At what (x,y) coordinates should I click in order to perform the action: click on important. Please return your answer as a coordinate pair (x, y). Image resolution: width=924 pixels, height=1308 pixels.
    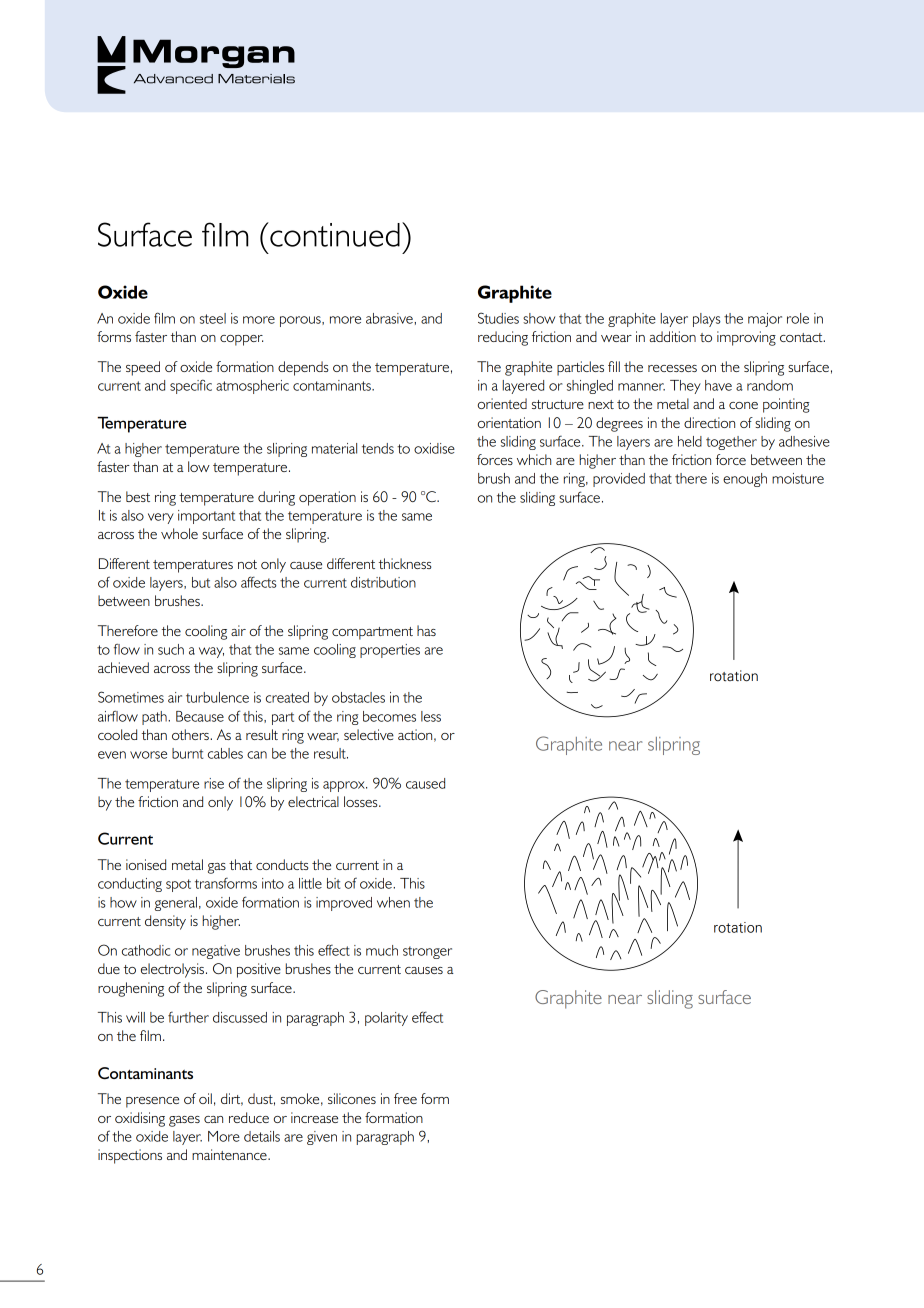
    Looking at the image, I should click on (206, 517).
